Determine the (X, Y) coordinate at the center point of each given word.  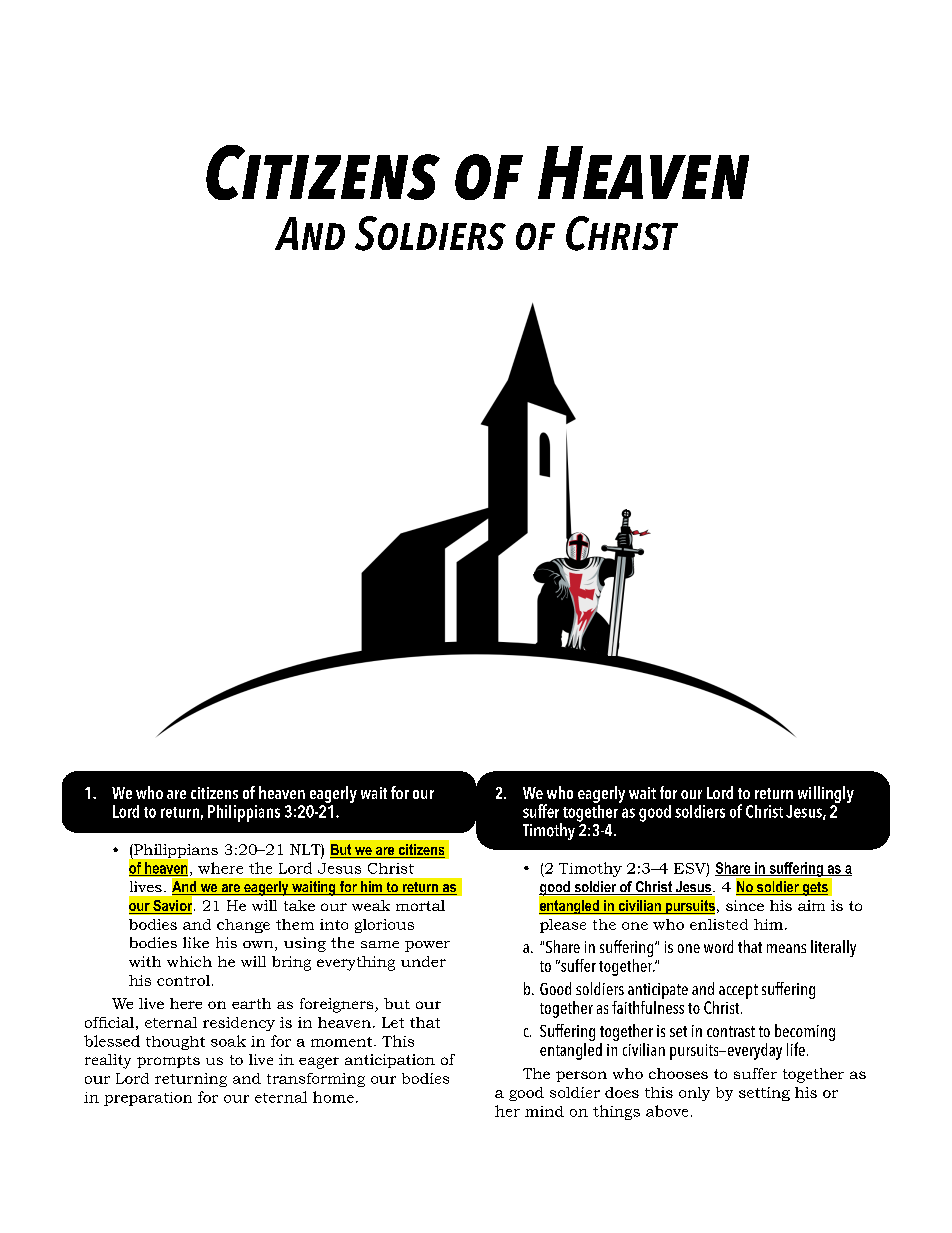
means (786, 948)
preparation (148, 1099)
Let (393, 1022)
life (796, 1049)
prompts (168, 1062)
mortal (420, 905)
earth (251, 1003)
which (189, 961)
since (745, 905)
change (243, 926)
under (423, 961)
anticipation (390, 1061)
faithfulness (648, 1006)
